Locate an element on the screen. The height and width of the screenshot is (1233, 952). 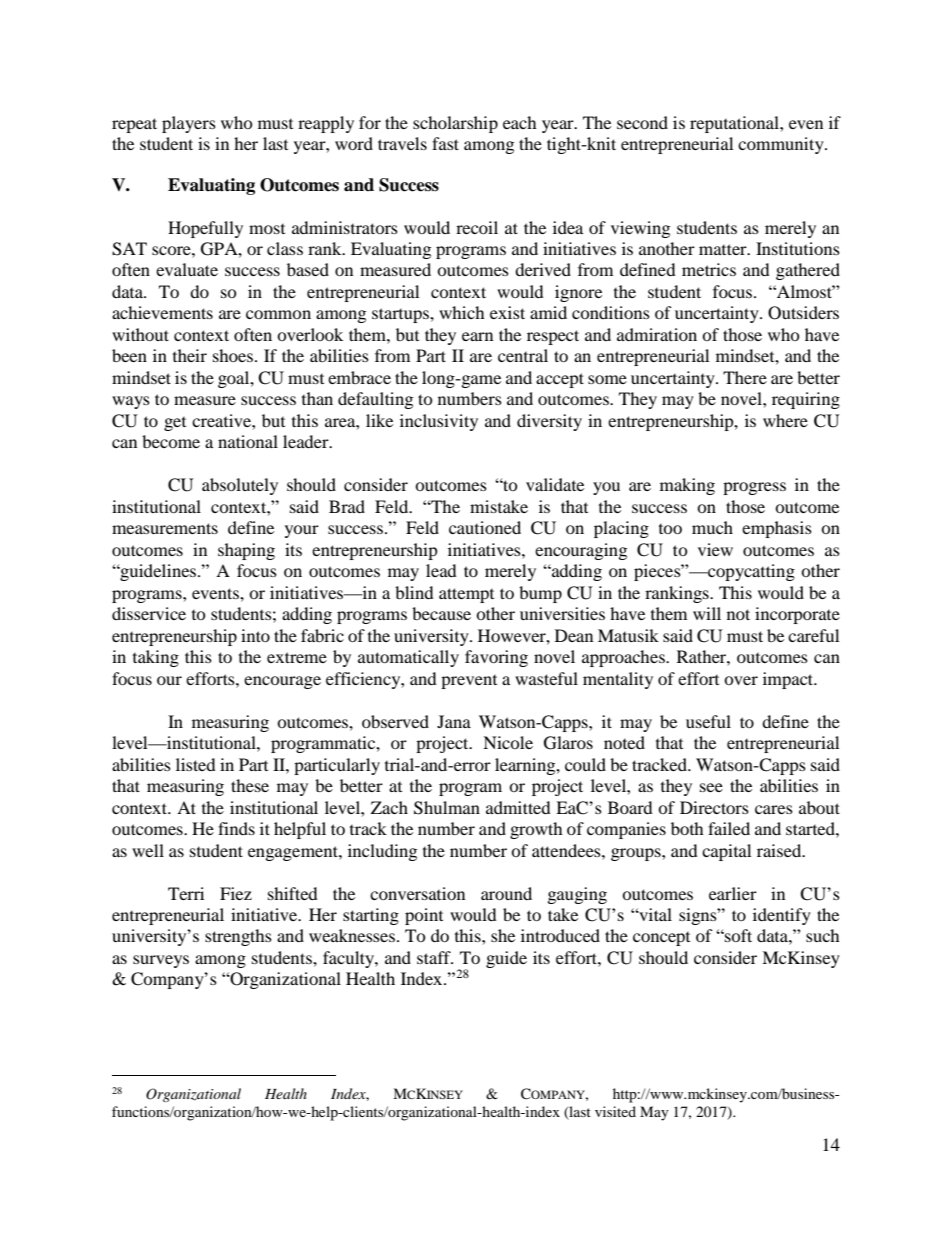
see is located at coordinates (711, 787).
